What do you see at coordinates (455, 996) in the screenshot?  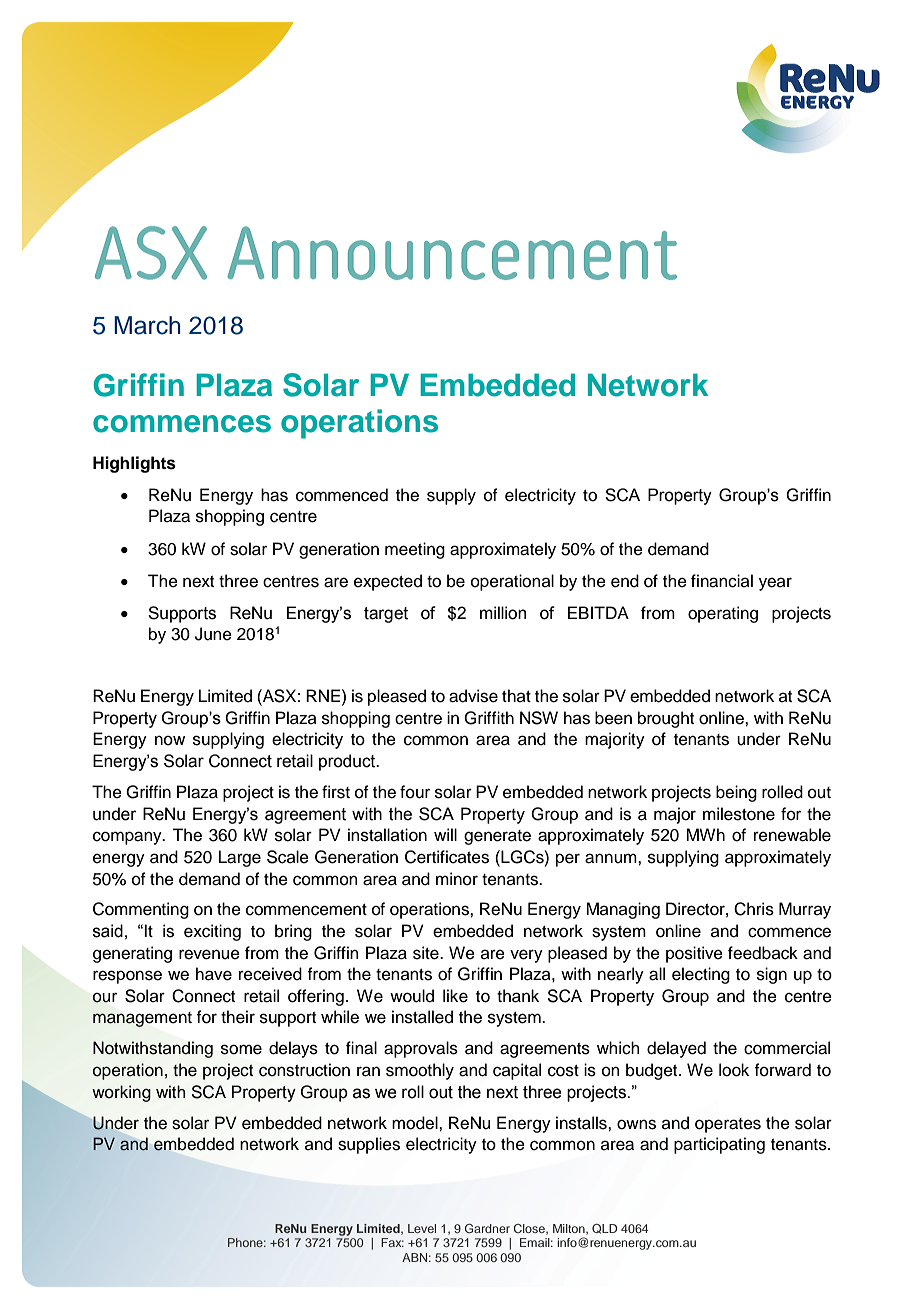 I see `like` at bounding box center [455, 996].
